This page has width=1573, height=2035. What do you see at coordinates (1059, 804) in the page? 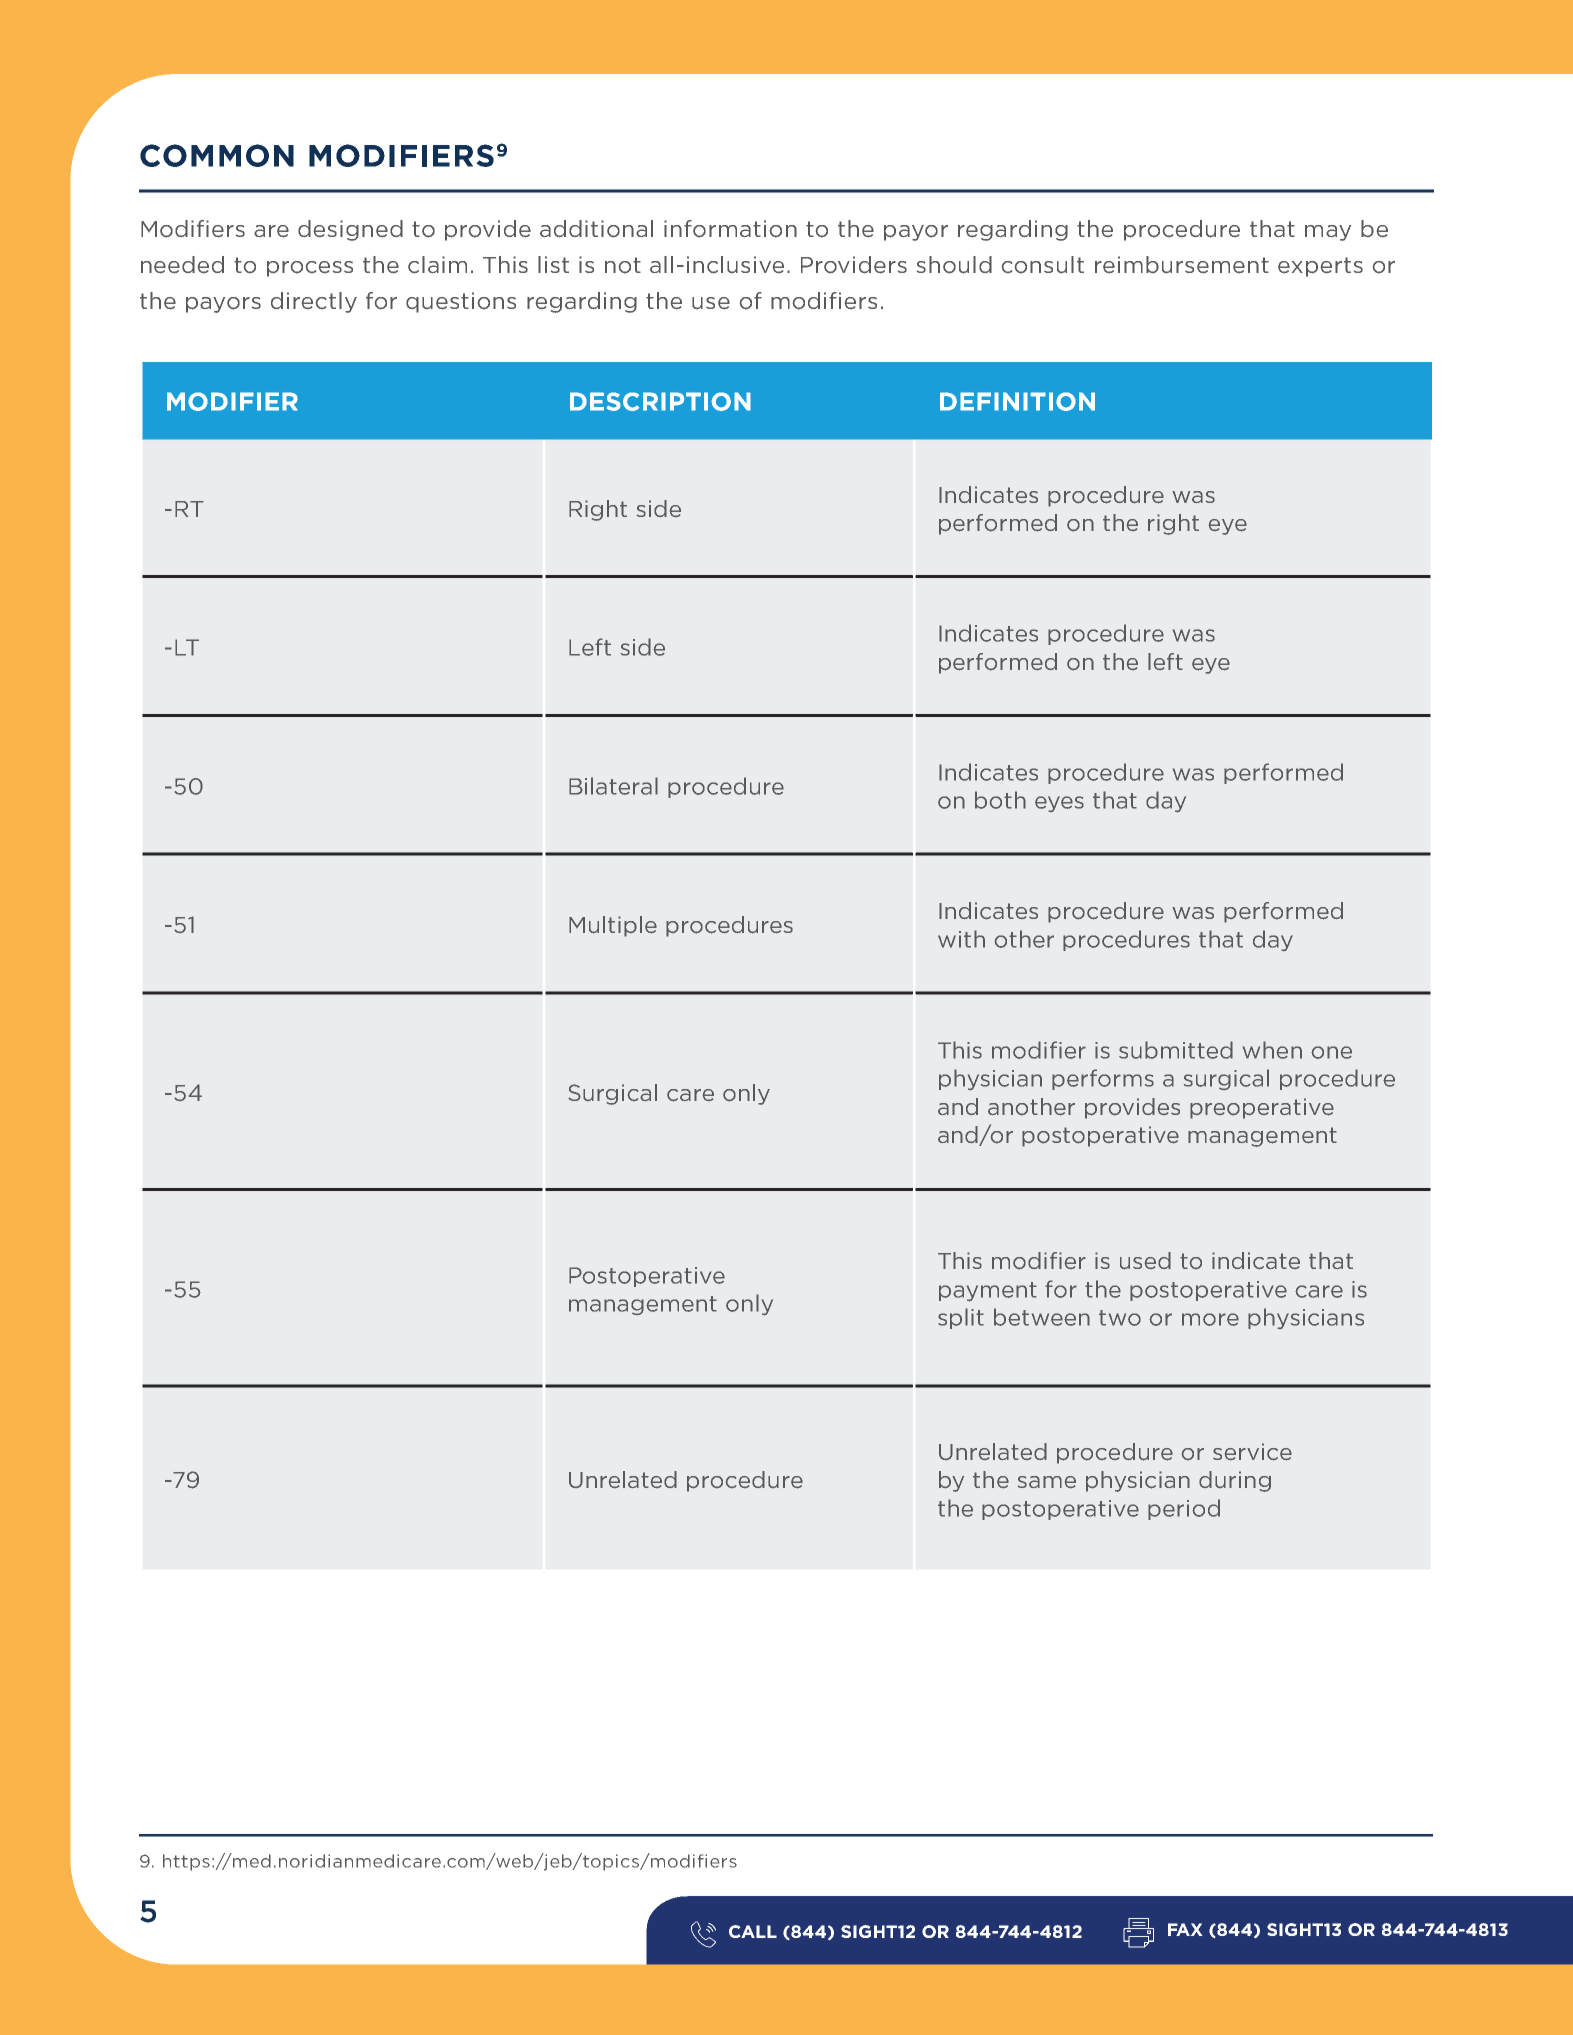
I see `eyes` at bounding box center [1059, 804].
